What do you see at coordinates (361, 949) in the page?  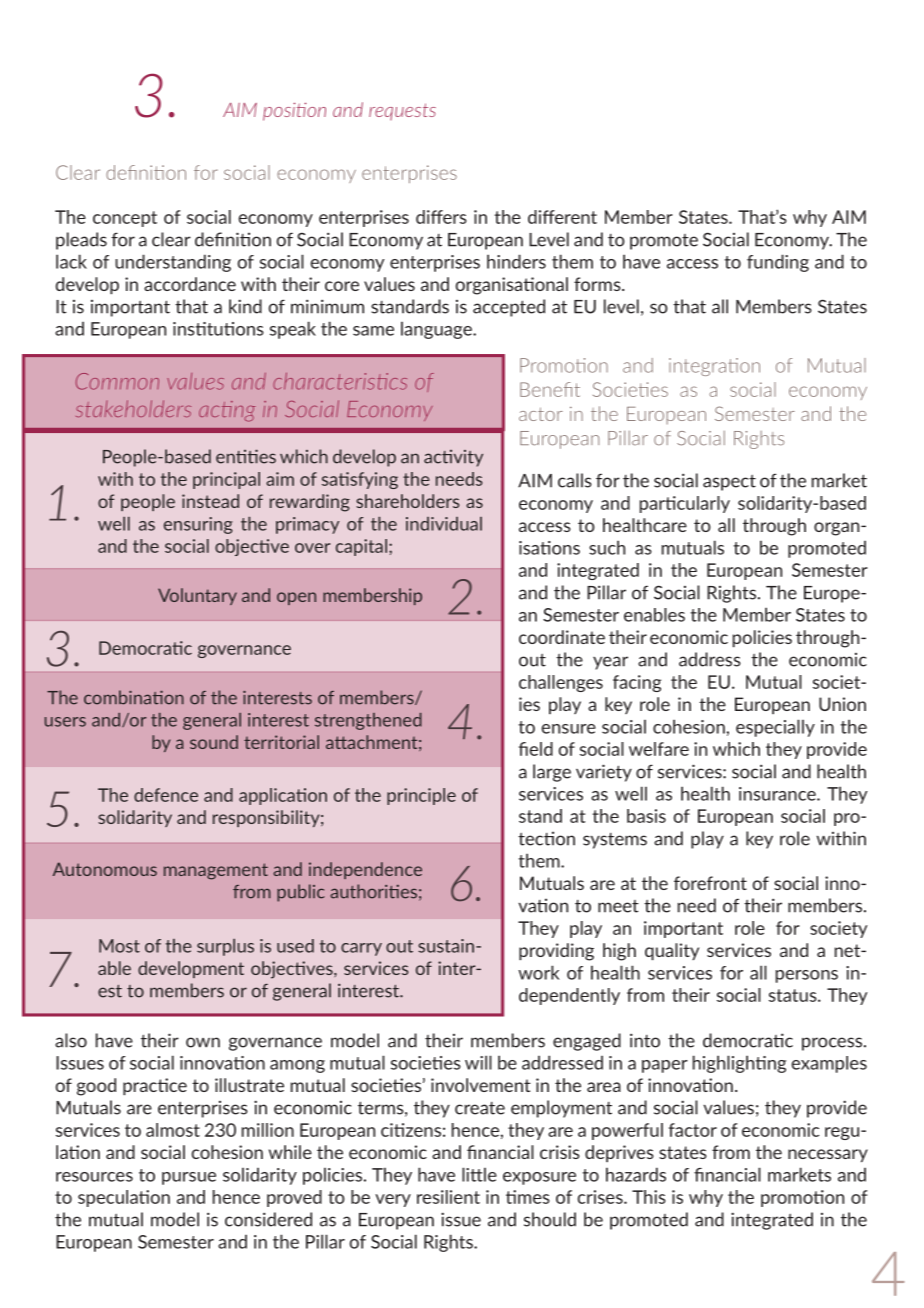 I see `carry` at bounding box center [361, 949].
